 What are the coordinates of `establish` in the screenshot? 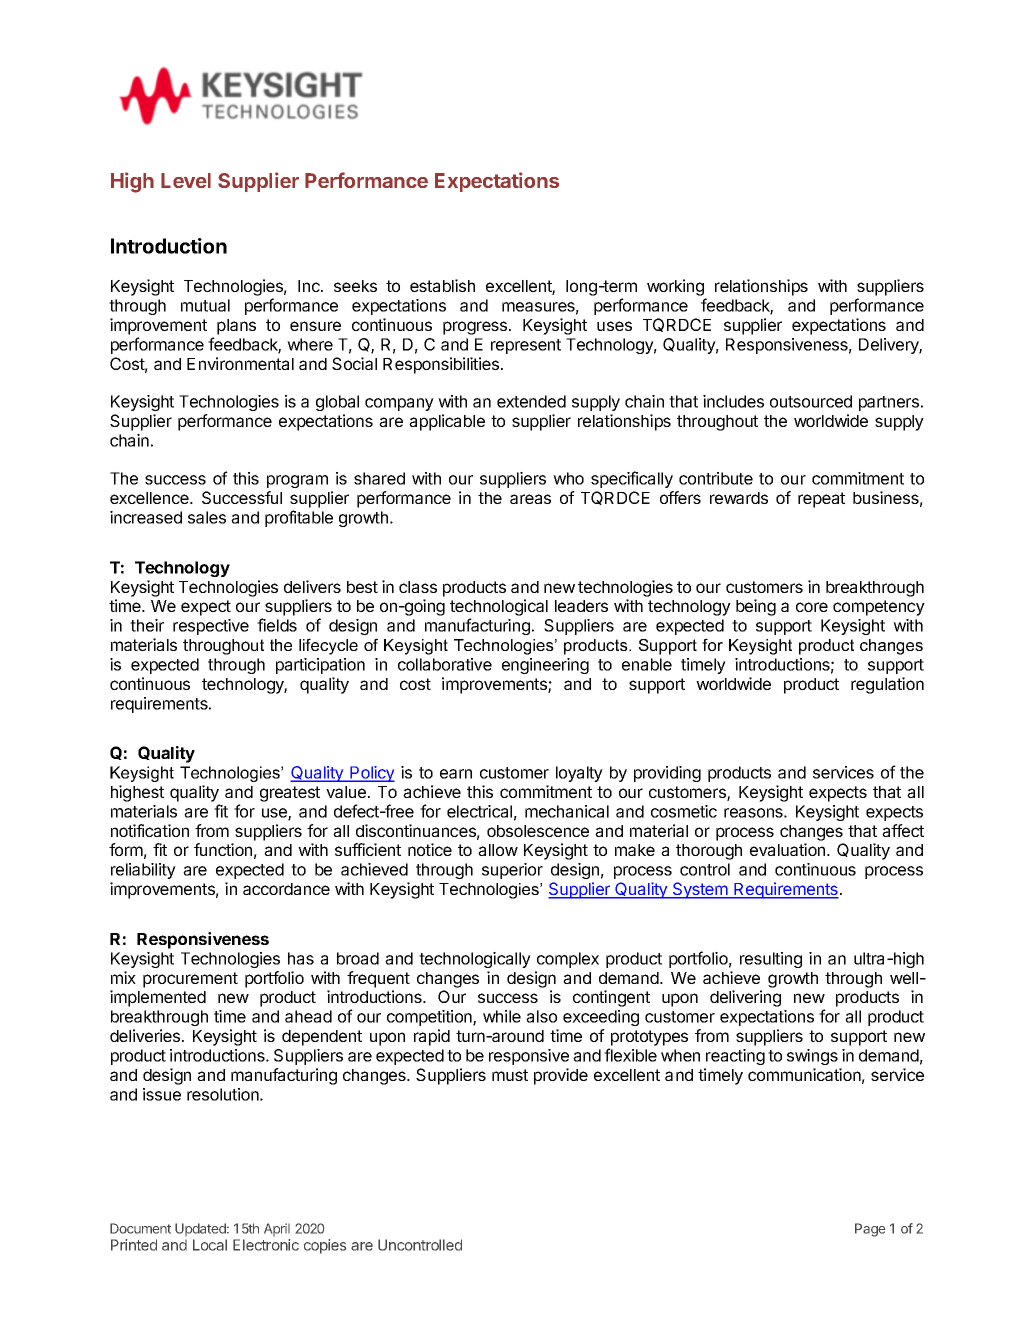 It's located at (442, 285).
